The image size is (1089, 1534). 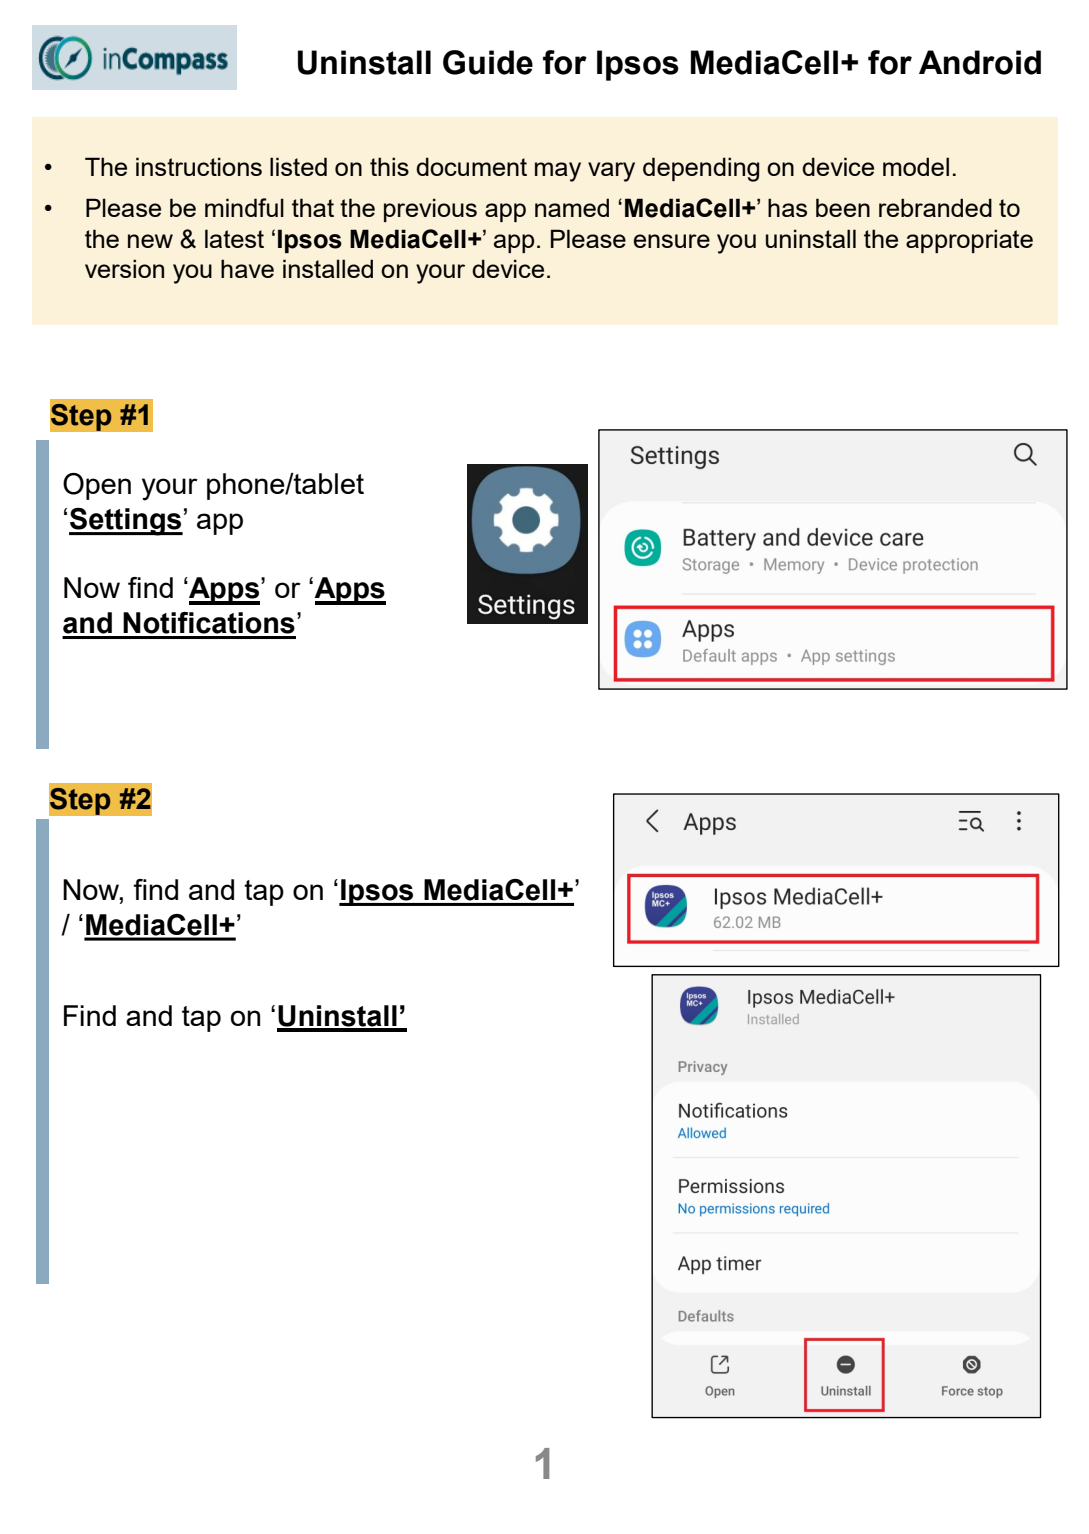 What do you see at coordinates (97, 486) in the document?
I see `Open` at bounding box center [97, 486].
